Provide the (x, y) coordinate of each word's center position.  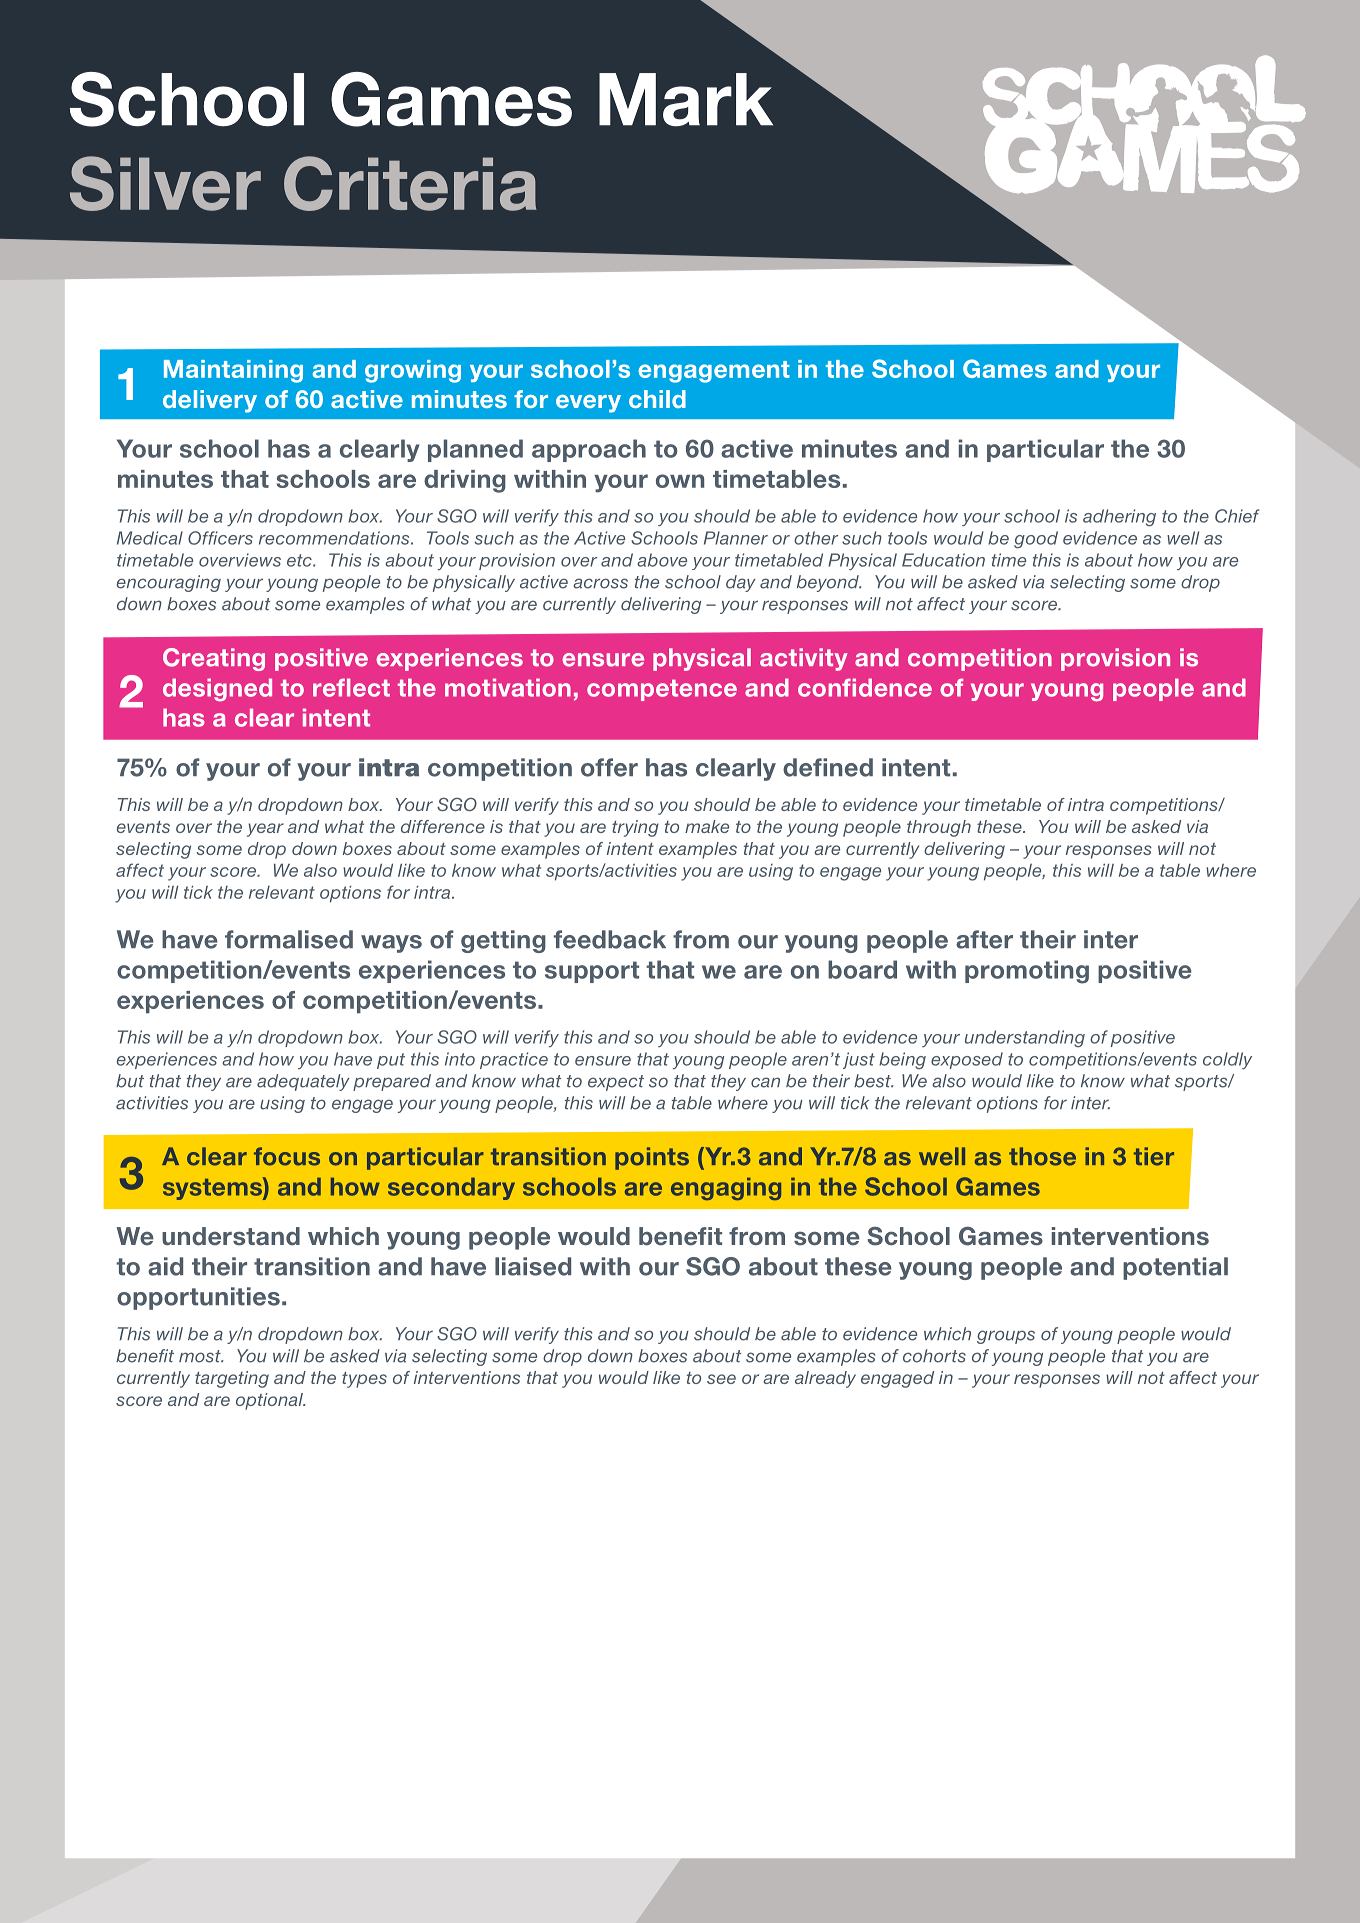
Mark (686, 99)
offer (609, 767)
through (939, 828)
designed (217, 689)
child (657, 399)
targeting (232, 1379)
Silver (165, 183)
